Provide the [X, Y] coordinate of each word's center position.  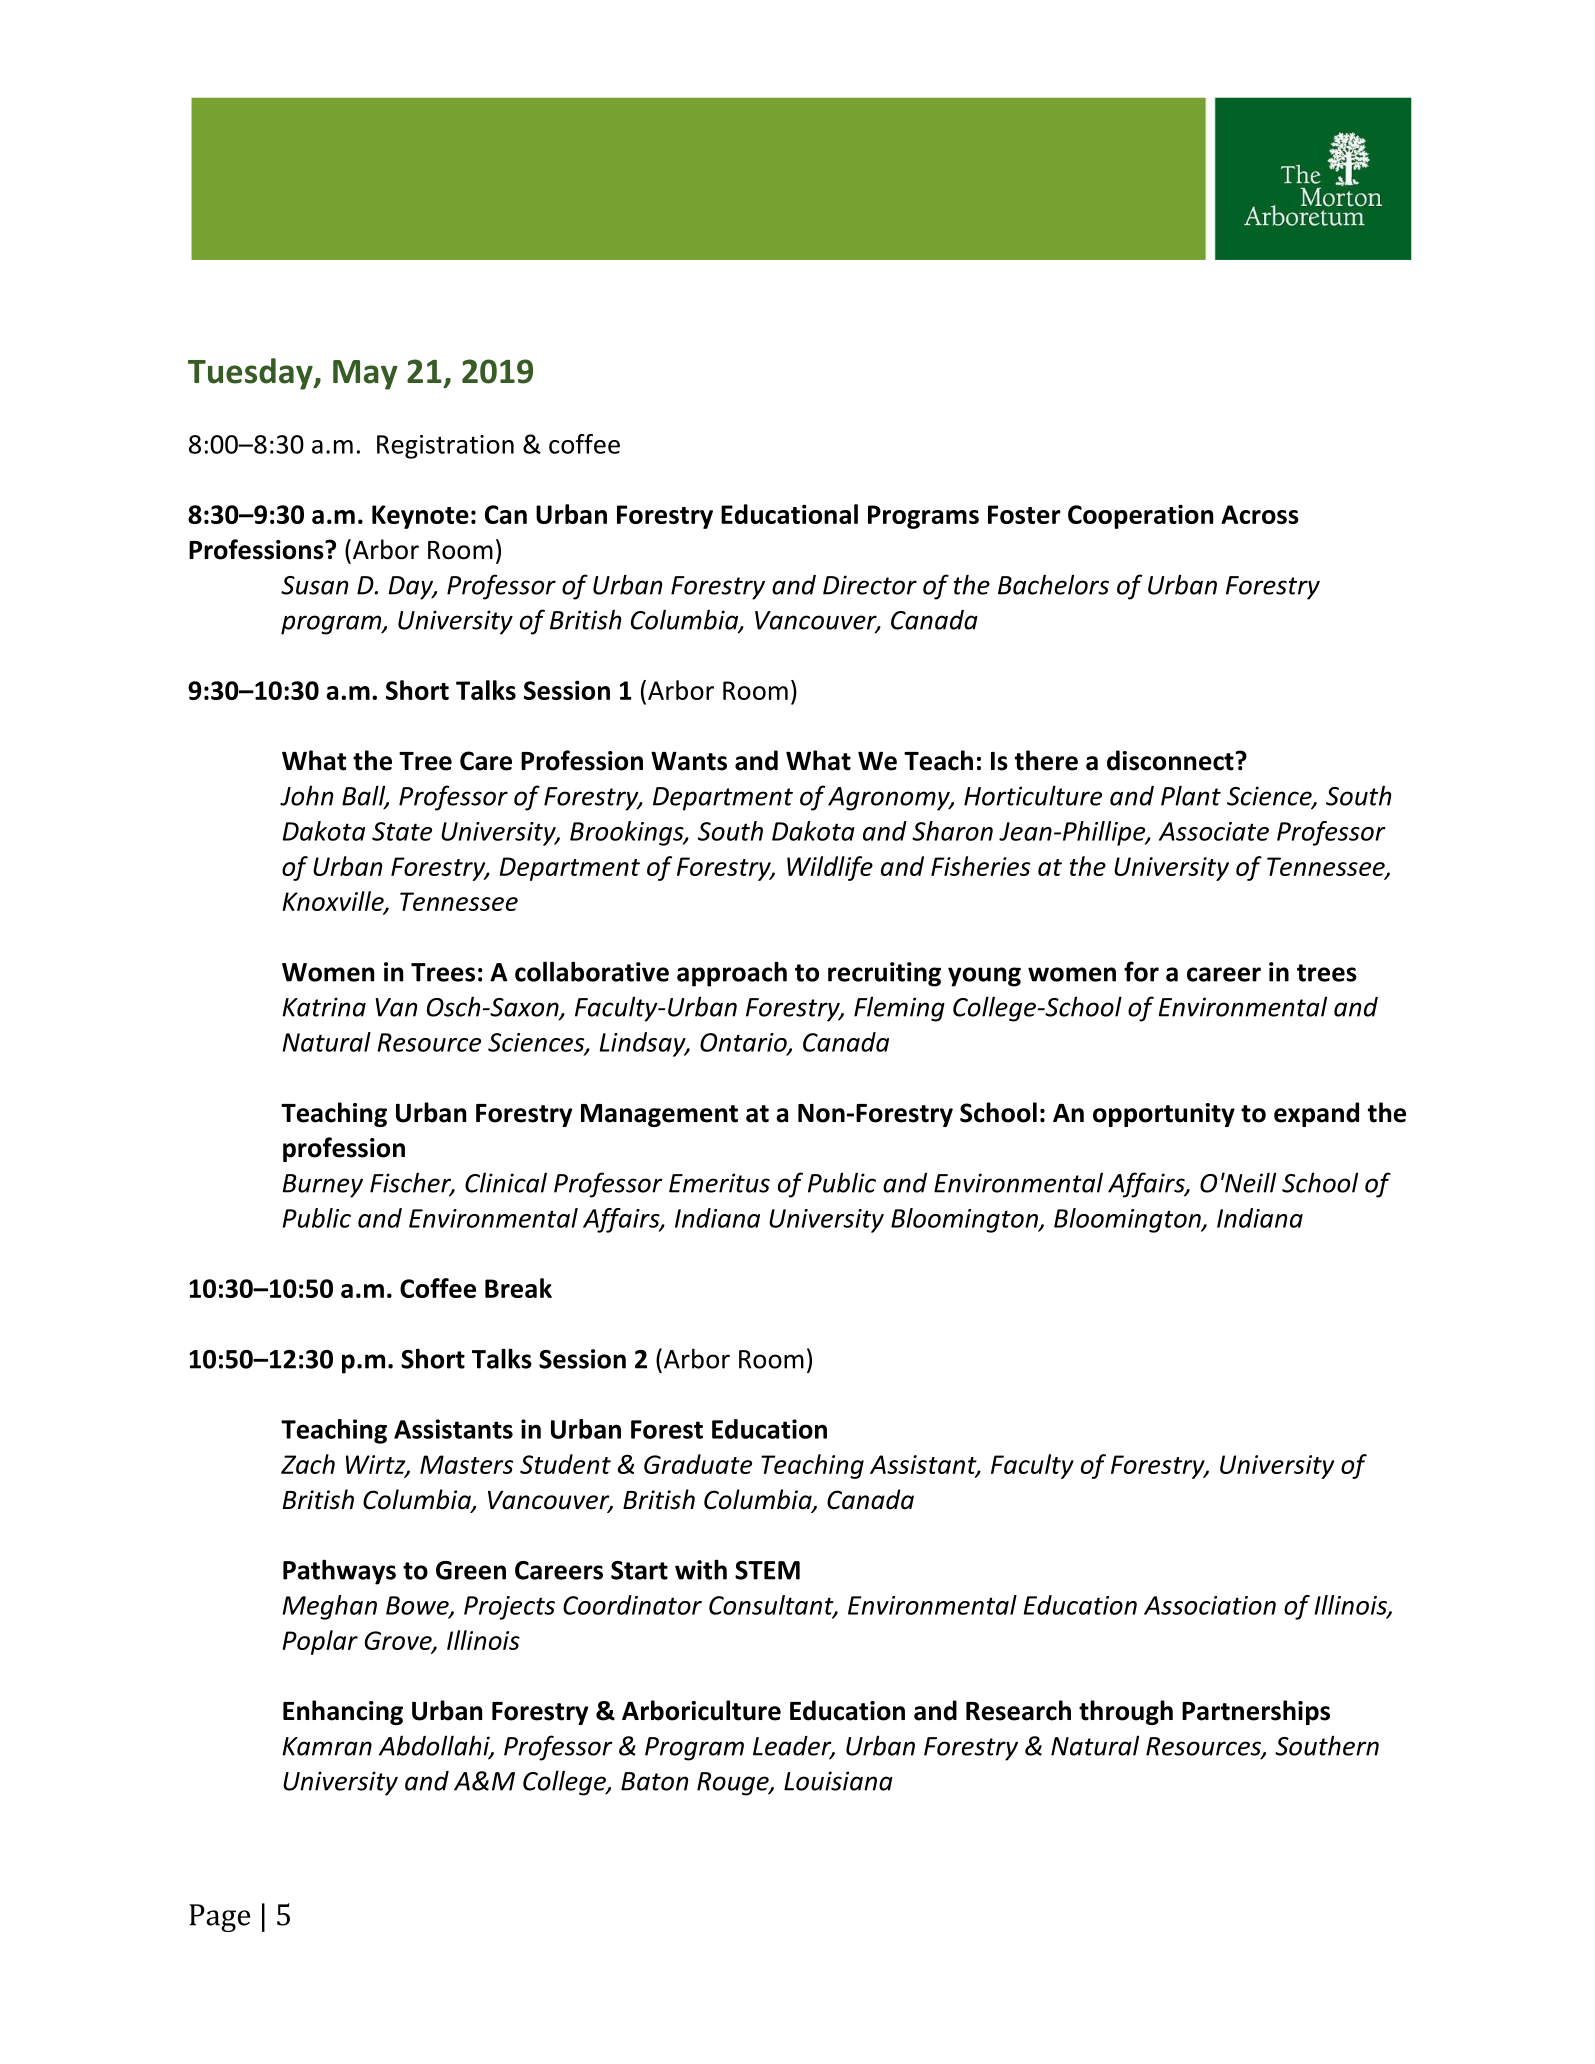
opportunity [1164, 1115]
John [306, 795]
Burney [322, 1186]
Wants [689, 761]
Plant [1191, 795]
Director [870, 585]
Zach [308, 1464]
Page [219, 1918]
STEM [767, 1570]
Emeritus [719, 1183]
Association [1210, 1605]
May [365, 375]
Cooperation [1140, 516]
